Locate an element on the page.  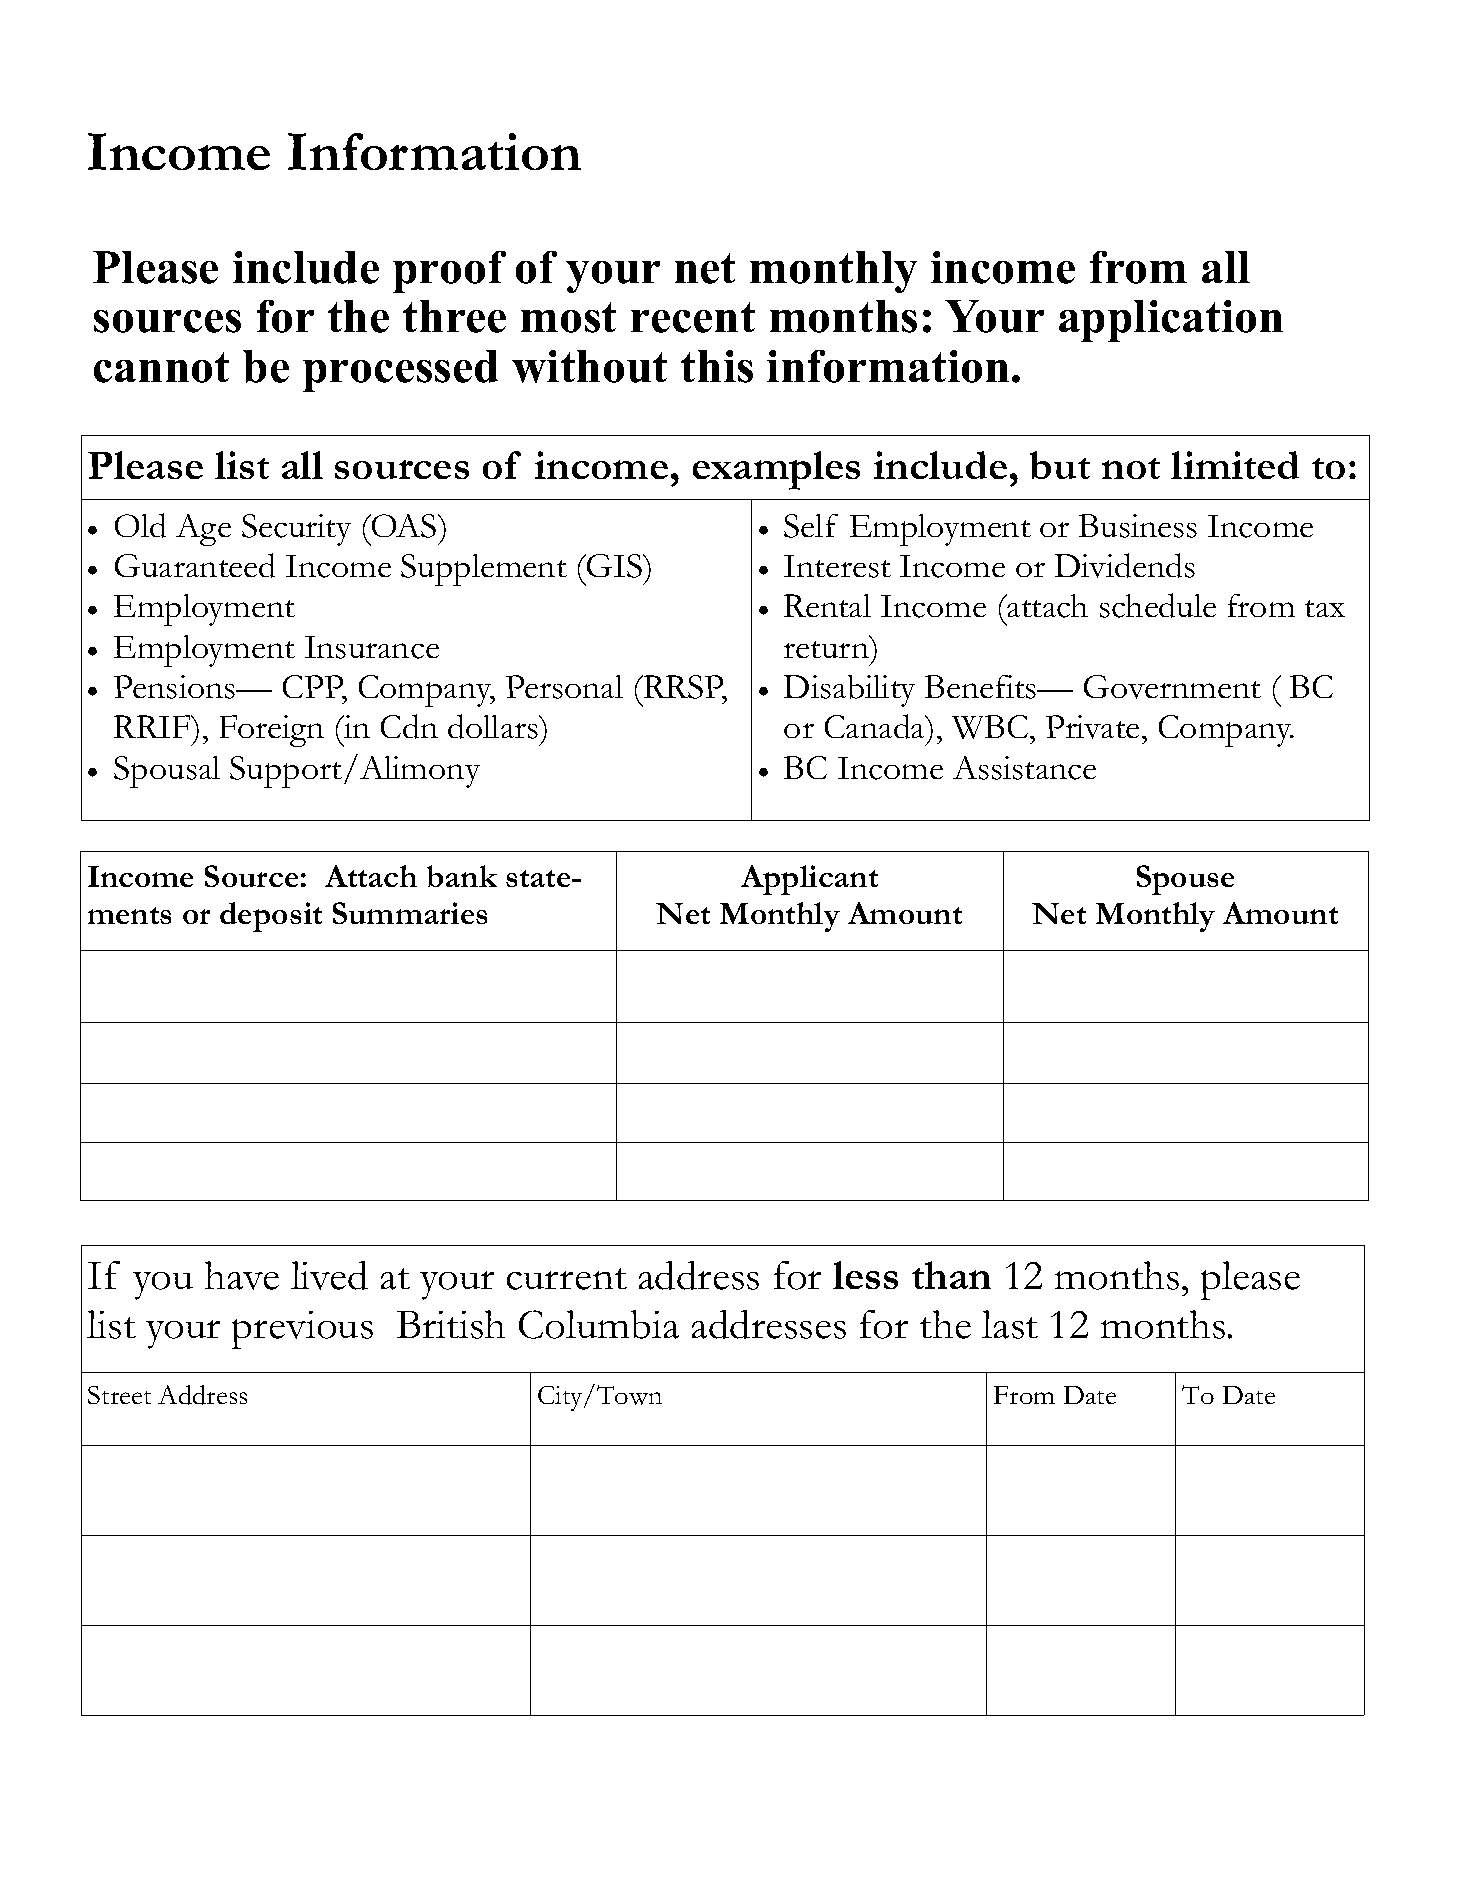
application is located at coordinates (1171, 321).
